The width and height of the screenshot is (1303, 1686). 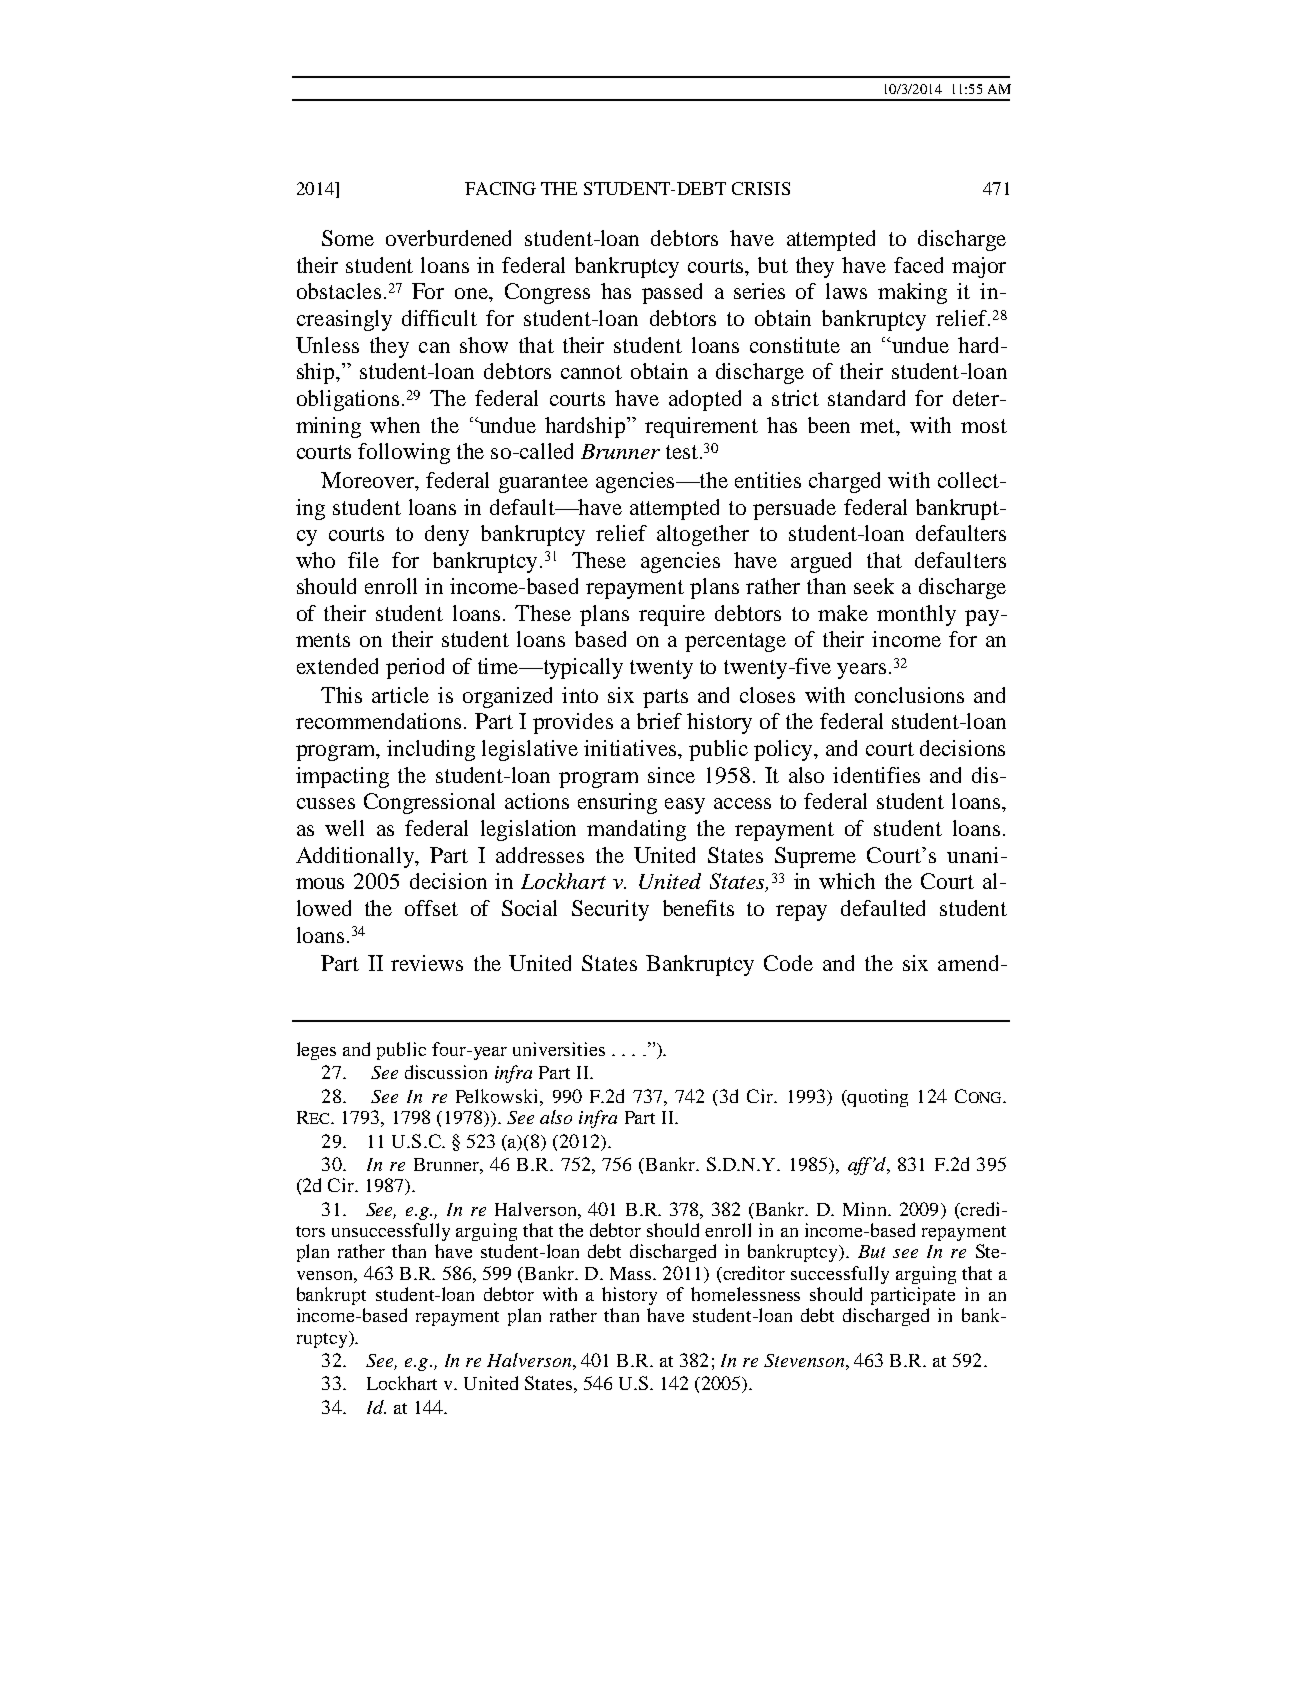 What do you see at coordinates (703, 535) in the screenshot?
I see `altogether` at bounding box center [703, 535].
